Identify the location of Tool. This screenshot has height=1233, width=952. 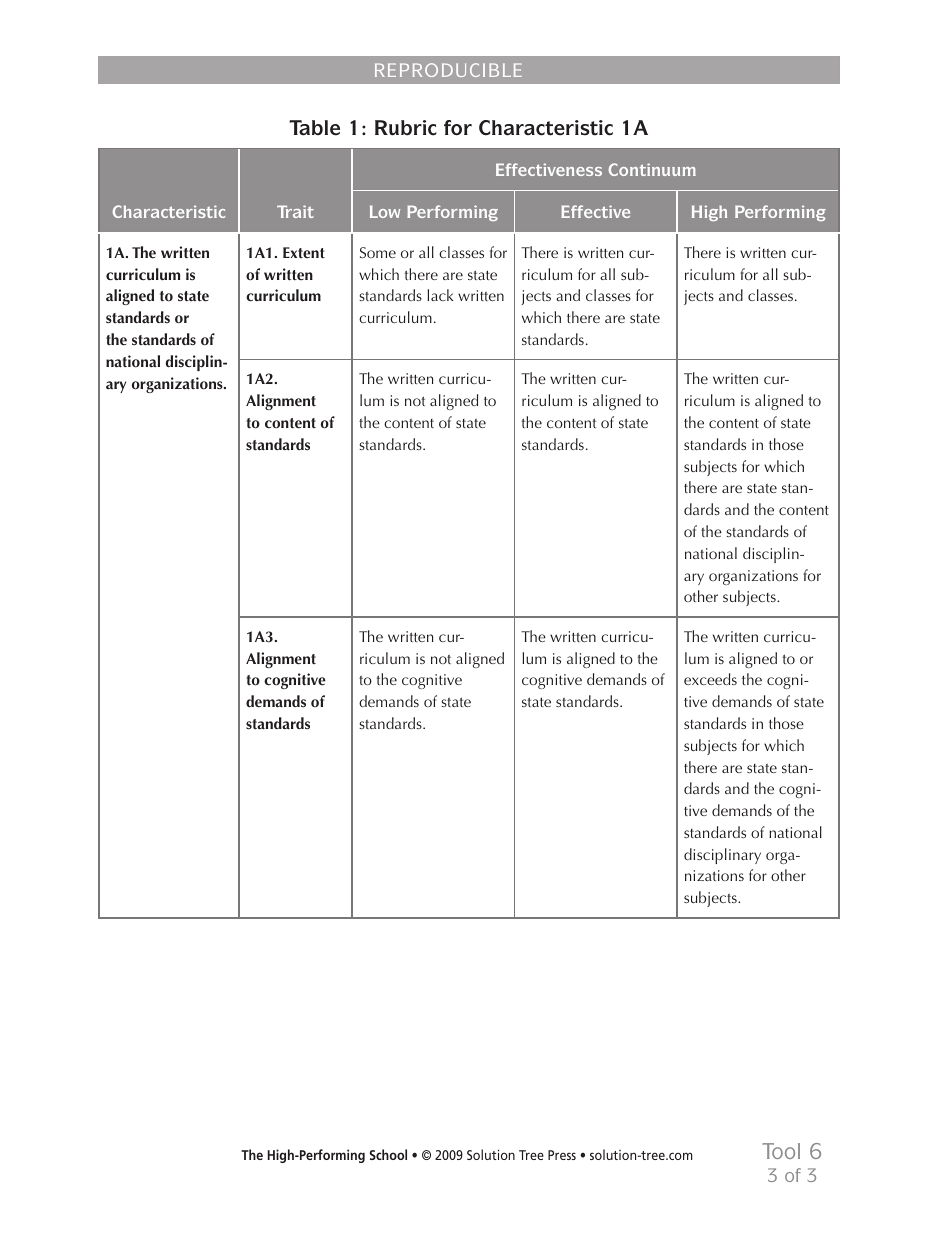
(781, 1151).
